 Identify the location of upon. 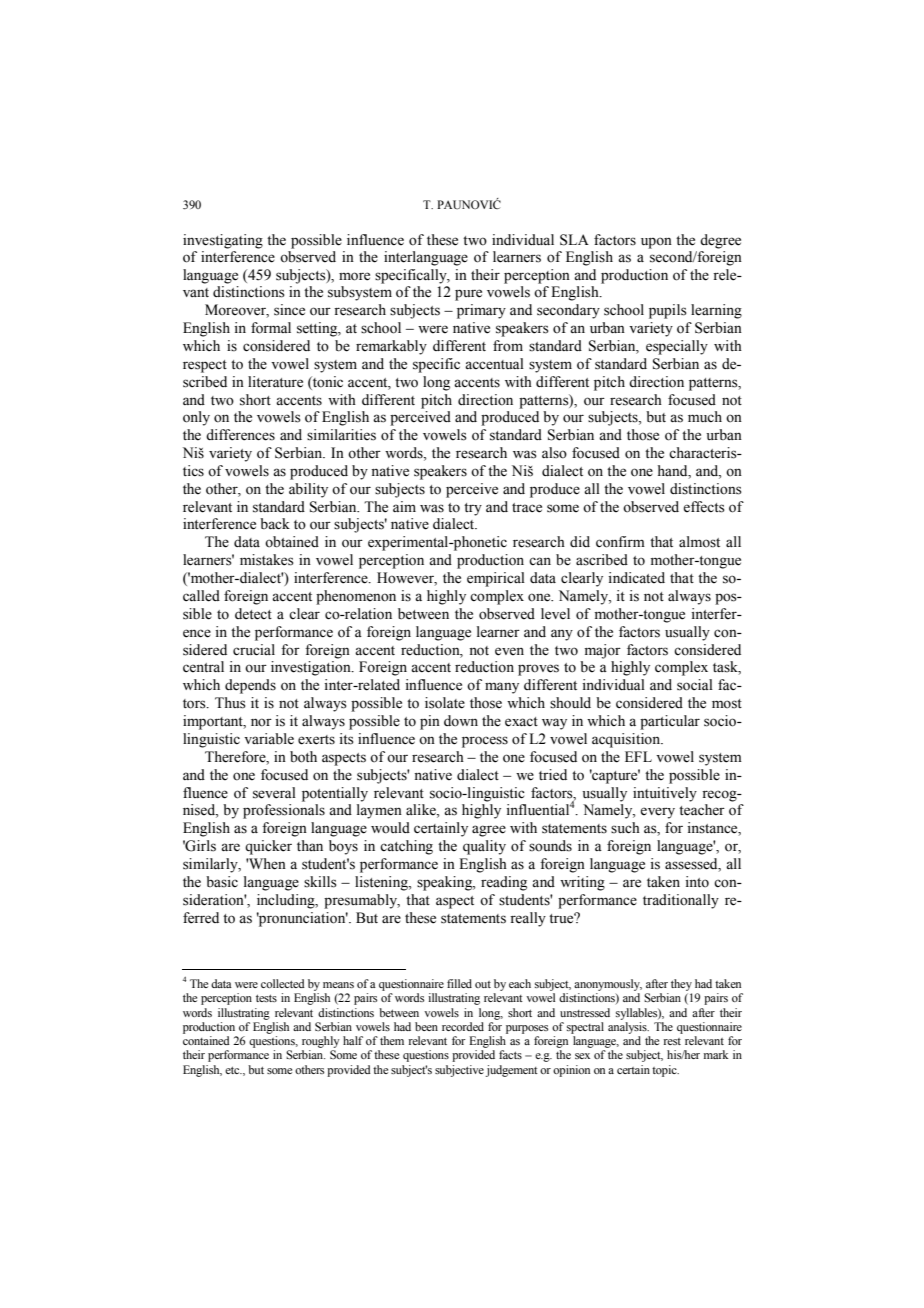
(656, 243).
